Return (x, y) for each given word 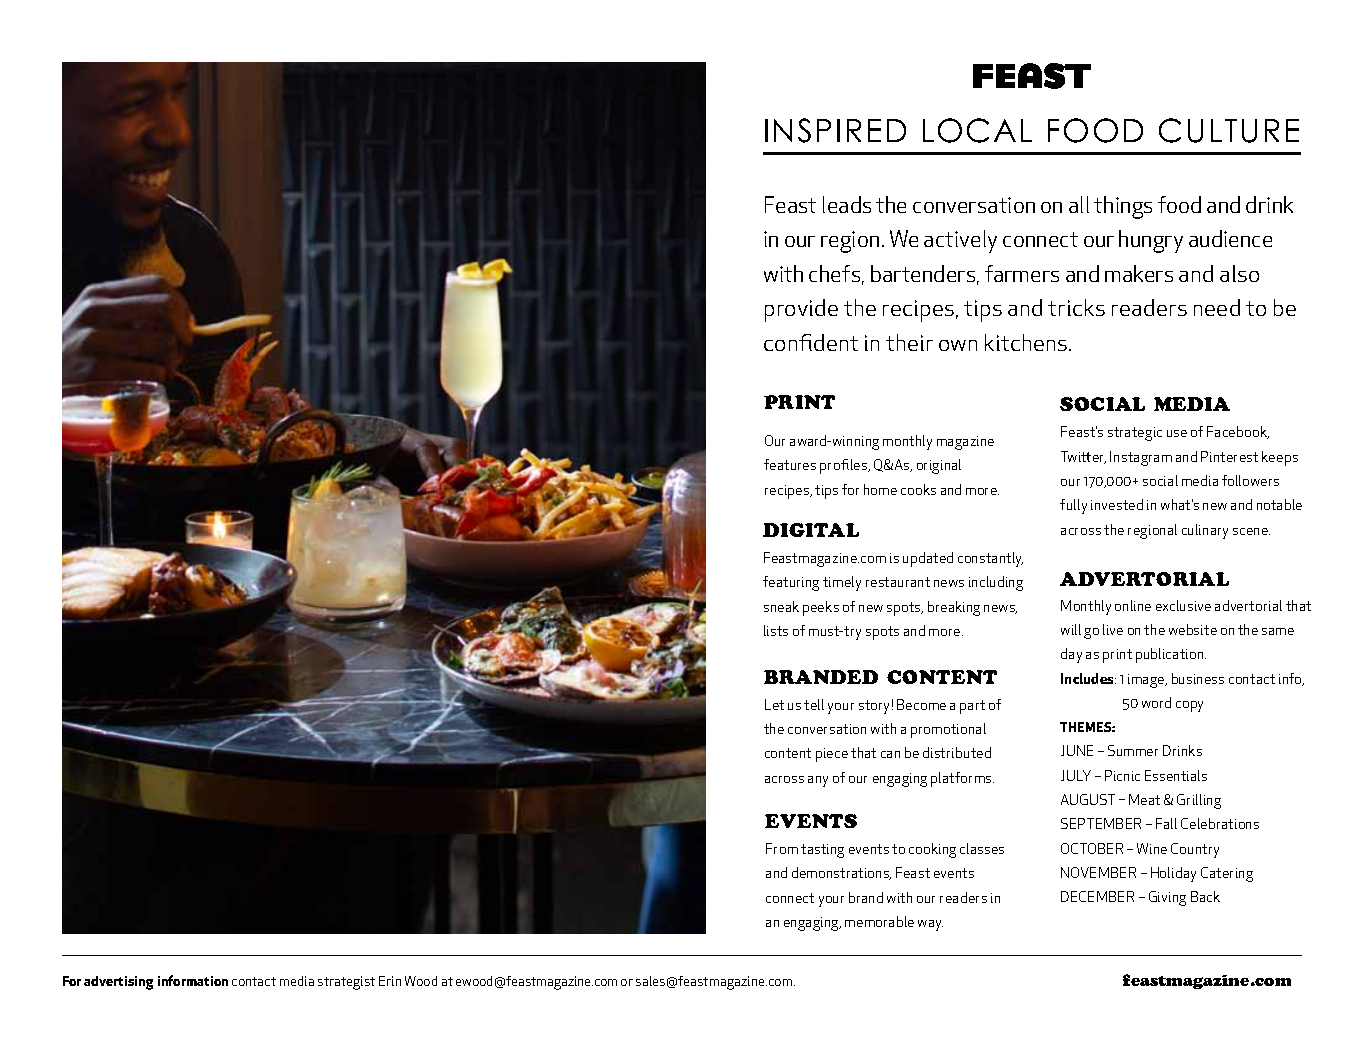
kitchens (1026, 342)
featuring (791, 583)
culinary (1205, 531)
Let (774, 704)
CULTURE (1229, 130)
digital (811, 530)
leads (847, 204)
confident (811, 342)
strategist (346, 983)
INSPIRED (835, 130)
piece (832, 755)
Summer (1133, 750)
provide (801, 310)
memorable (879, 921)
